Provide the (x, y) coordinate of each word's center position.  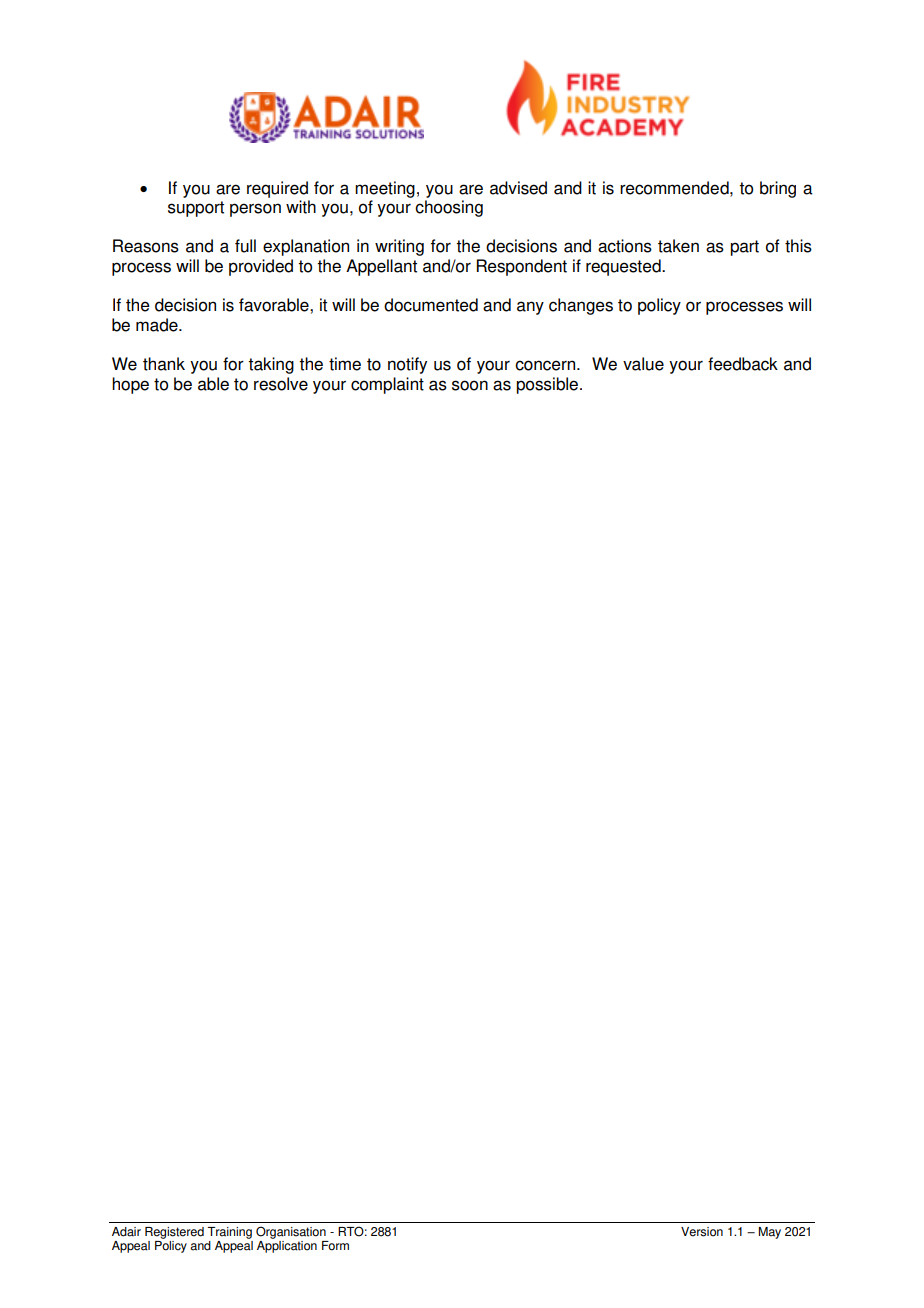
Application (287, 1247)
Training (230, 1233)
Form (335, 1246)
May (770, 1233)
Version (702, 1232)
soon (470, 385)
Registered (174, 1233)
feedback (743, 364)
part (744, 248)
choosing (449, 208)
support (196, 209)
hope (130, 385)
